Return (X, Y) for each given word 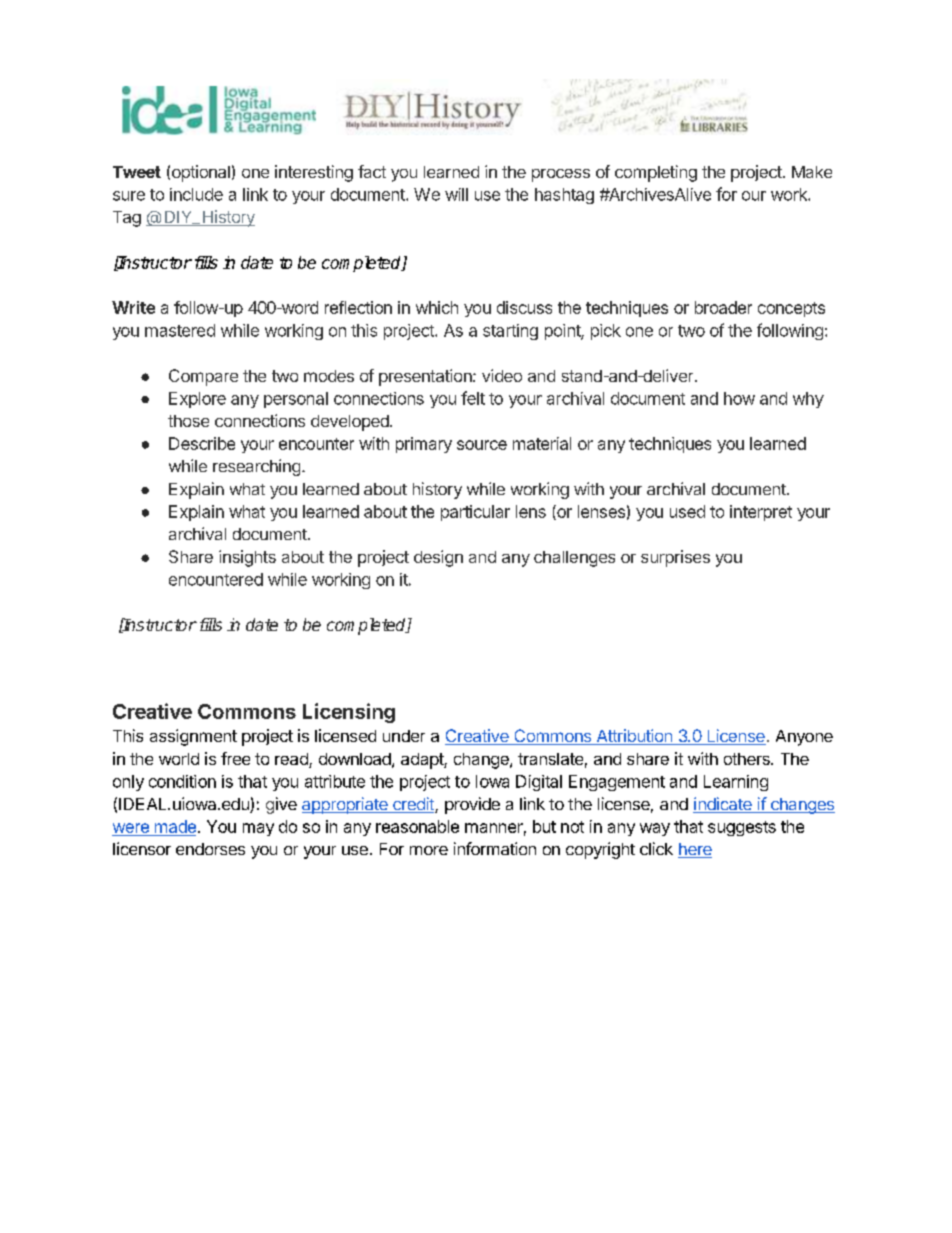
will (456, 194)
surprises (675, 558)
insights (247, 558)
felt (473, 398)
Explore (197, 400)
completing (656, 173)
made (175, 826)
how (739, 398)
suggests (742, 828)
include (196, 194)
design (438, 558)
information (495, 848)
